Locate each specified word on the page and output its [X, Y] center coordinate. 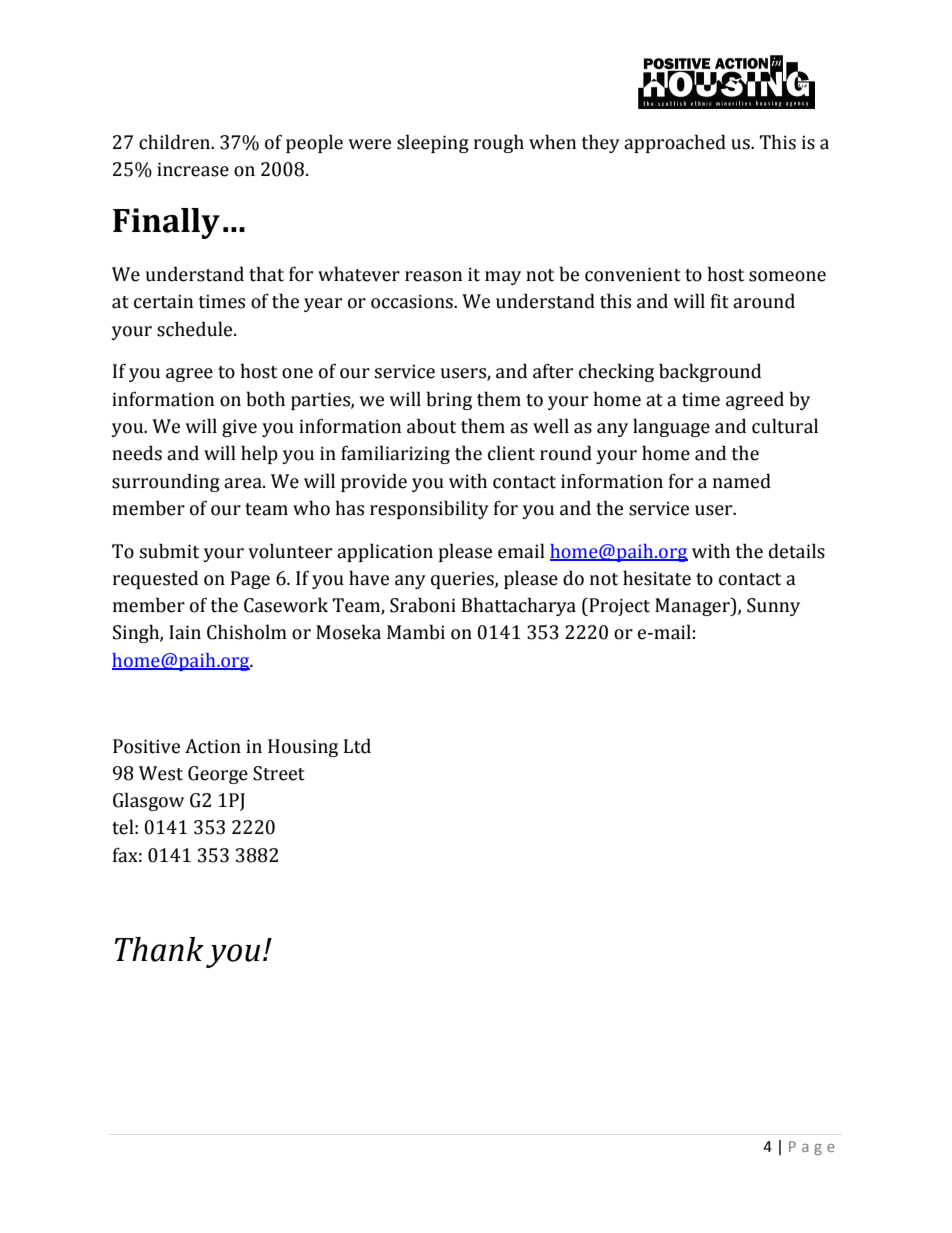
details [797, 551]
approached [675, 143]
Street [279, 773]
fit [720, 301]
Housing [303, 748]
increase [193, 169]
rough [499, 143]
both [265, 399]
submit [169, 551]
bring [449, 400]
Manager [693, 607]
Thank [159, 949]
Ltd [357, 746]
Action [213, 746]
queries [463, 580]
